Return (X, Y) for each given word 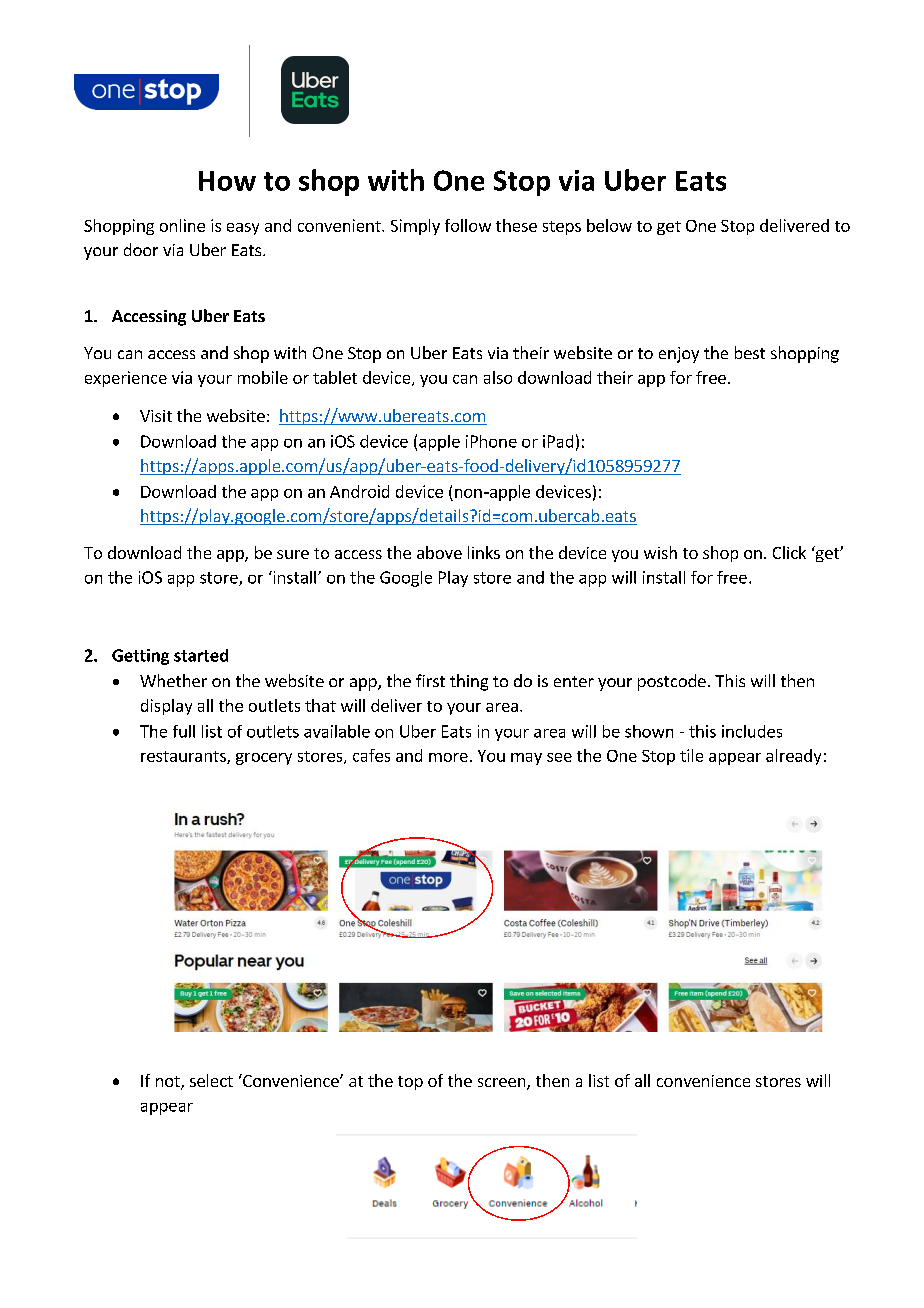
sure (293, 554)
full (184, 731)
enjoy (679, 355)
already (793, 757)
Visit (156, 416)
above (439, 552)
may (526, 759)
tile (691, 755)
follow (468, 225)
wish (660, 552)
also (498, 377)
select (211, 1080)
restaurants (184, 757)
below (609, 225)
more (448, 757)
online (182, 225)
